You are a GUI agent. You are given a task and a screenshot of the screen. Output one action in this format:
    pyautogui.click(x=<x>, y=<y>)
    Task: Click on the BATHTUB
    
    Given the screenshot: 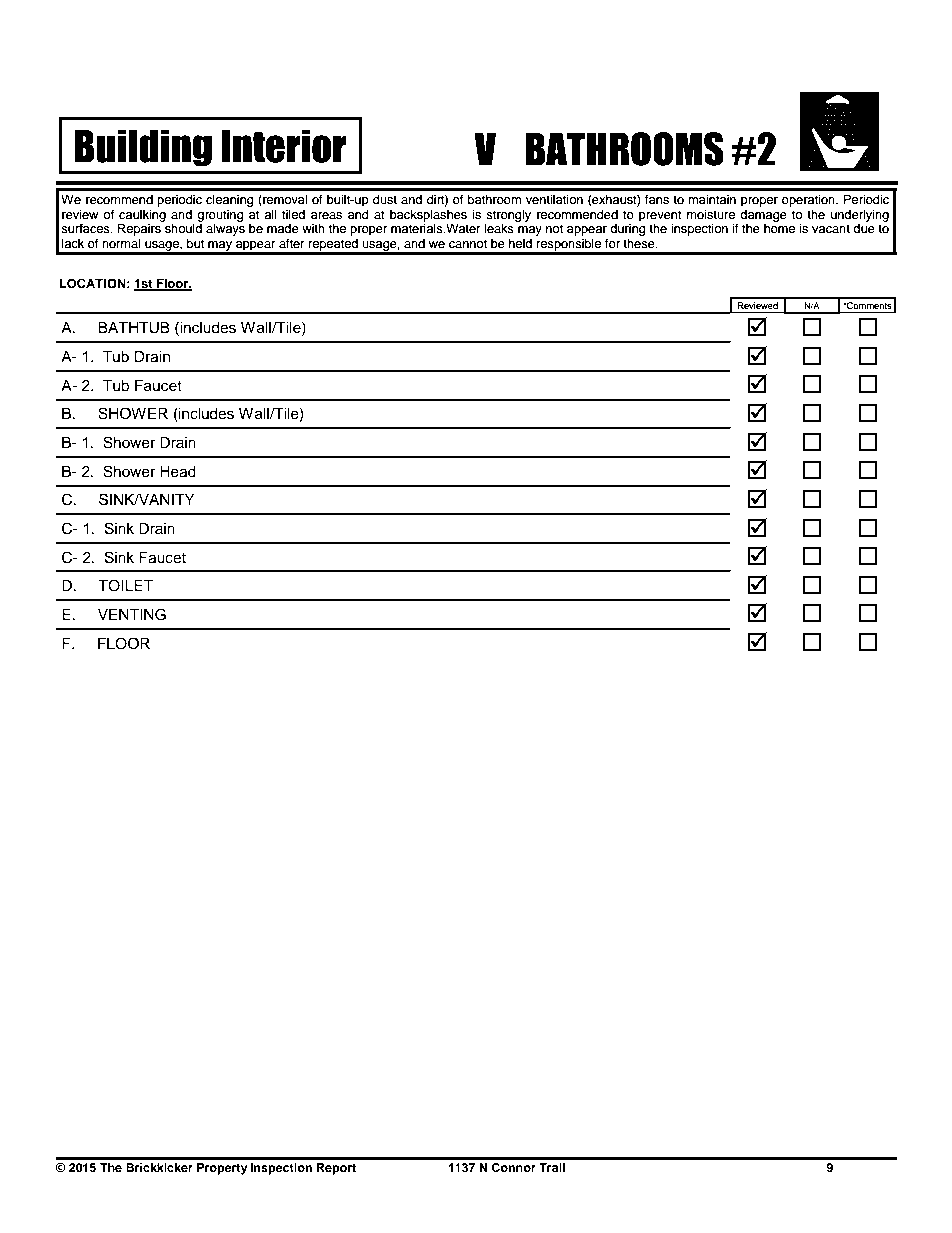 What is the action you would take?
    pyautogui.click(x=134, y=327)
